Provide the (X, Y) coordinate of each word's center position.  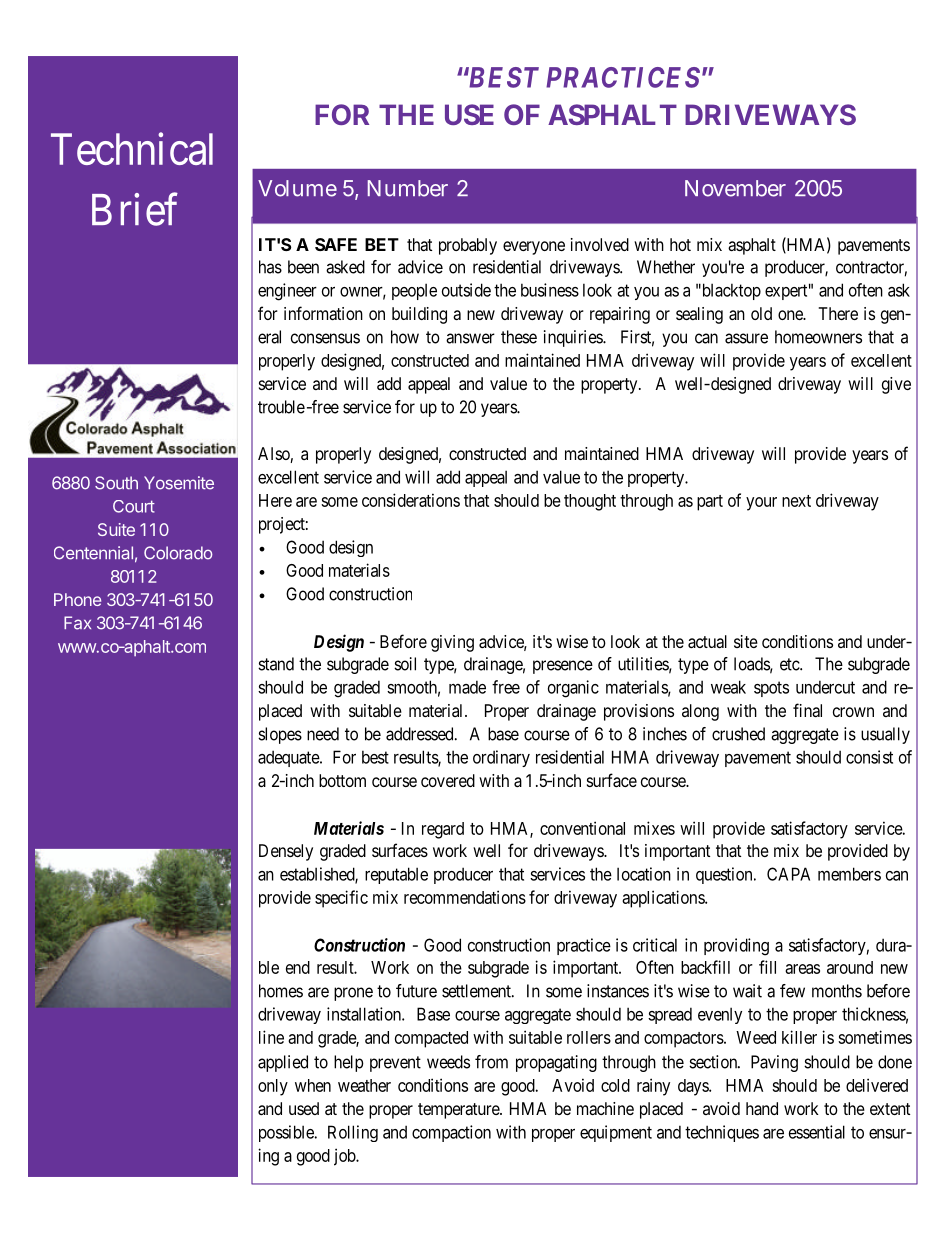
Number (408, 188)
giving (452, 643)
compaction (451, 1133)
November (735, 188)
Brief (135, 209)
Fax (77, 623)
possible (287, 1133)
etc (790, 664)
